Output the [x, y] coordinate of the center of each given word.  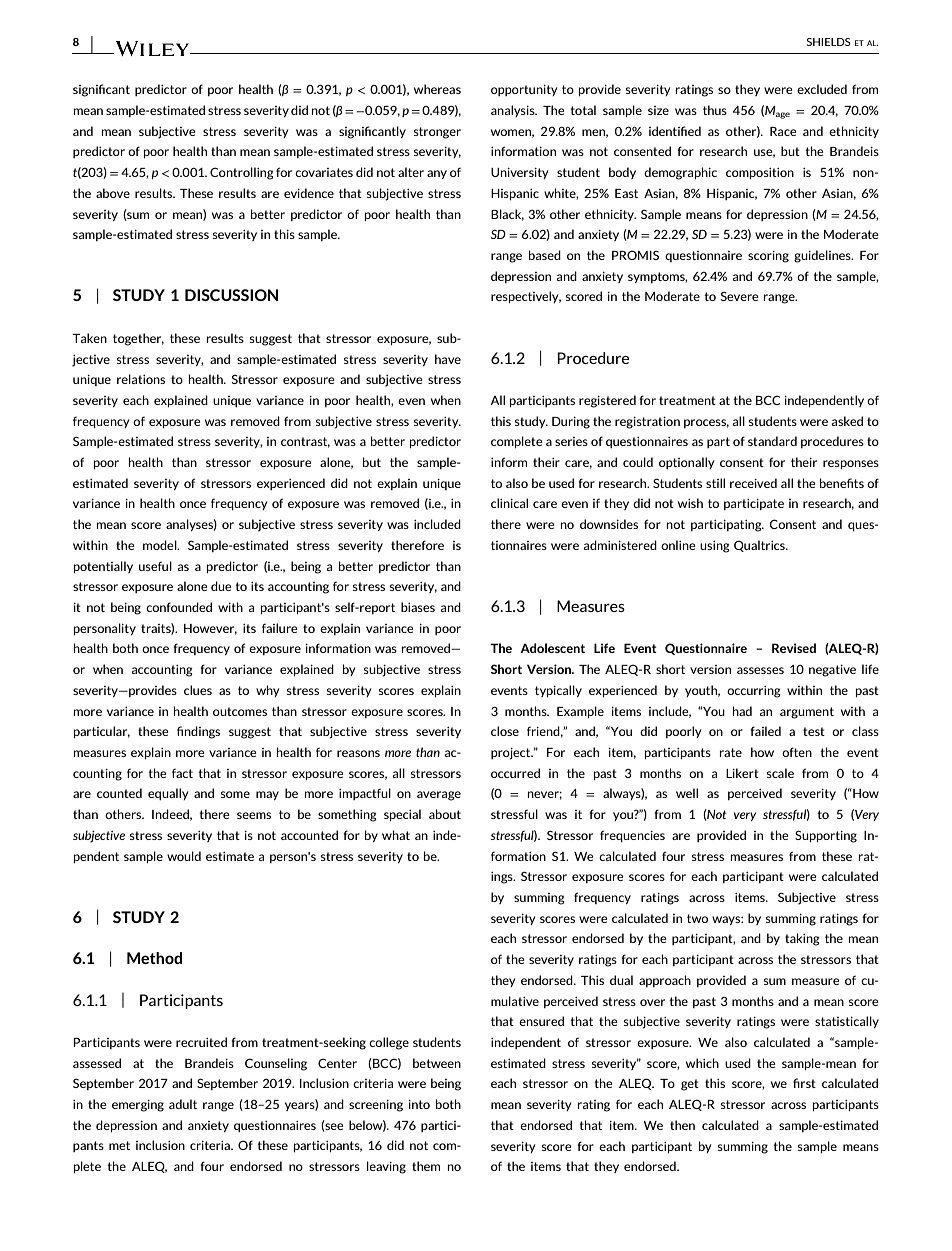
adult [183, 1104]
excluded [822, 89]
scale [780, 773]
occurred [515, 773]
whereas [437, 89]
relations [141, 379]
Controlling [242, 173]
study [531, 422]
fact [182, 773]
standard [772, 441]
